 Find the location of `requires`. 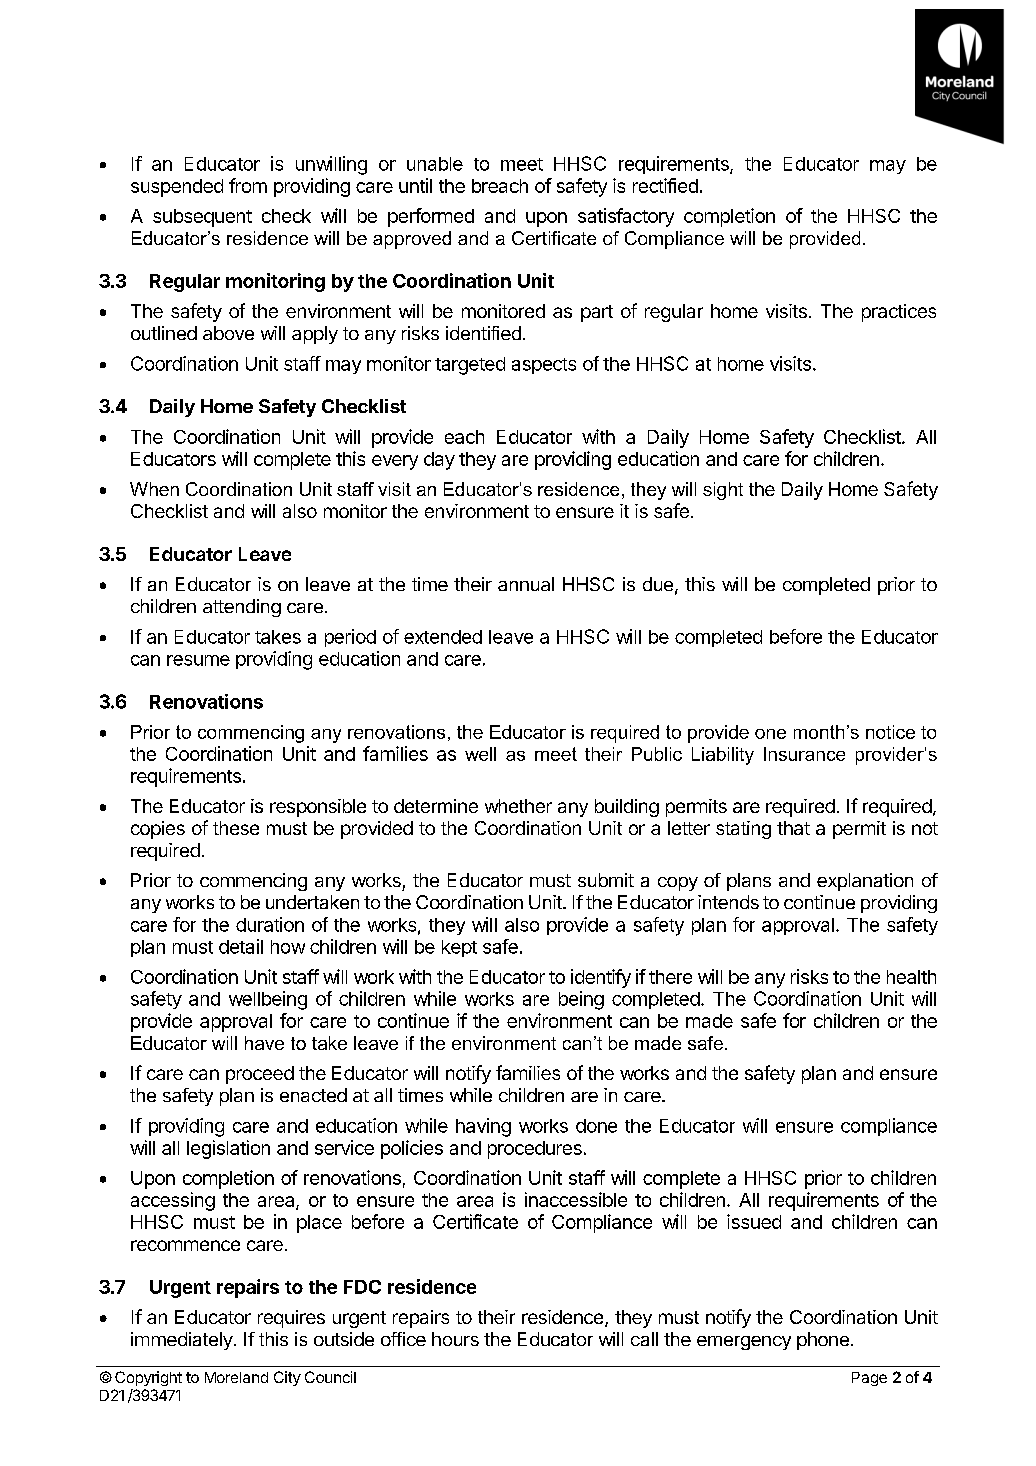

requires is located at coordinates (291, 1319).
